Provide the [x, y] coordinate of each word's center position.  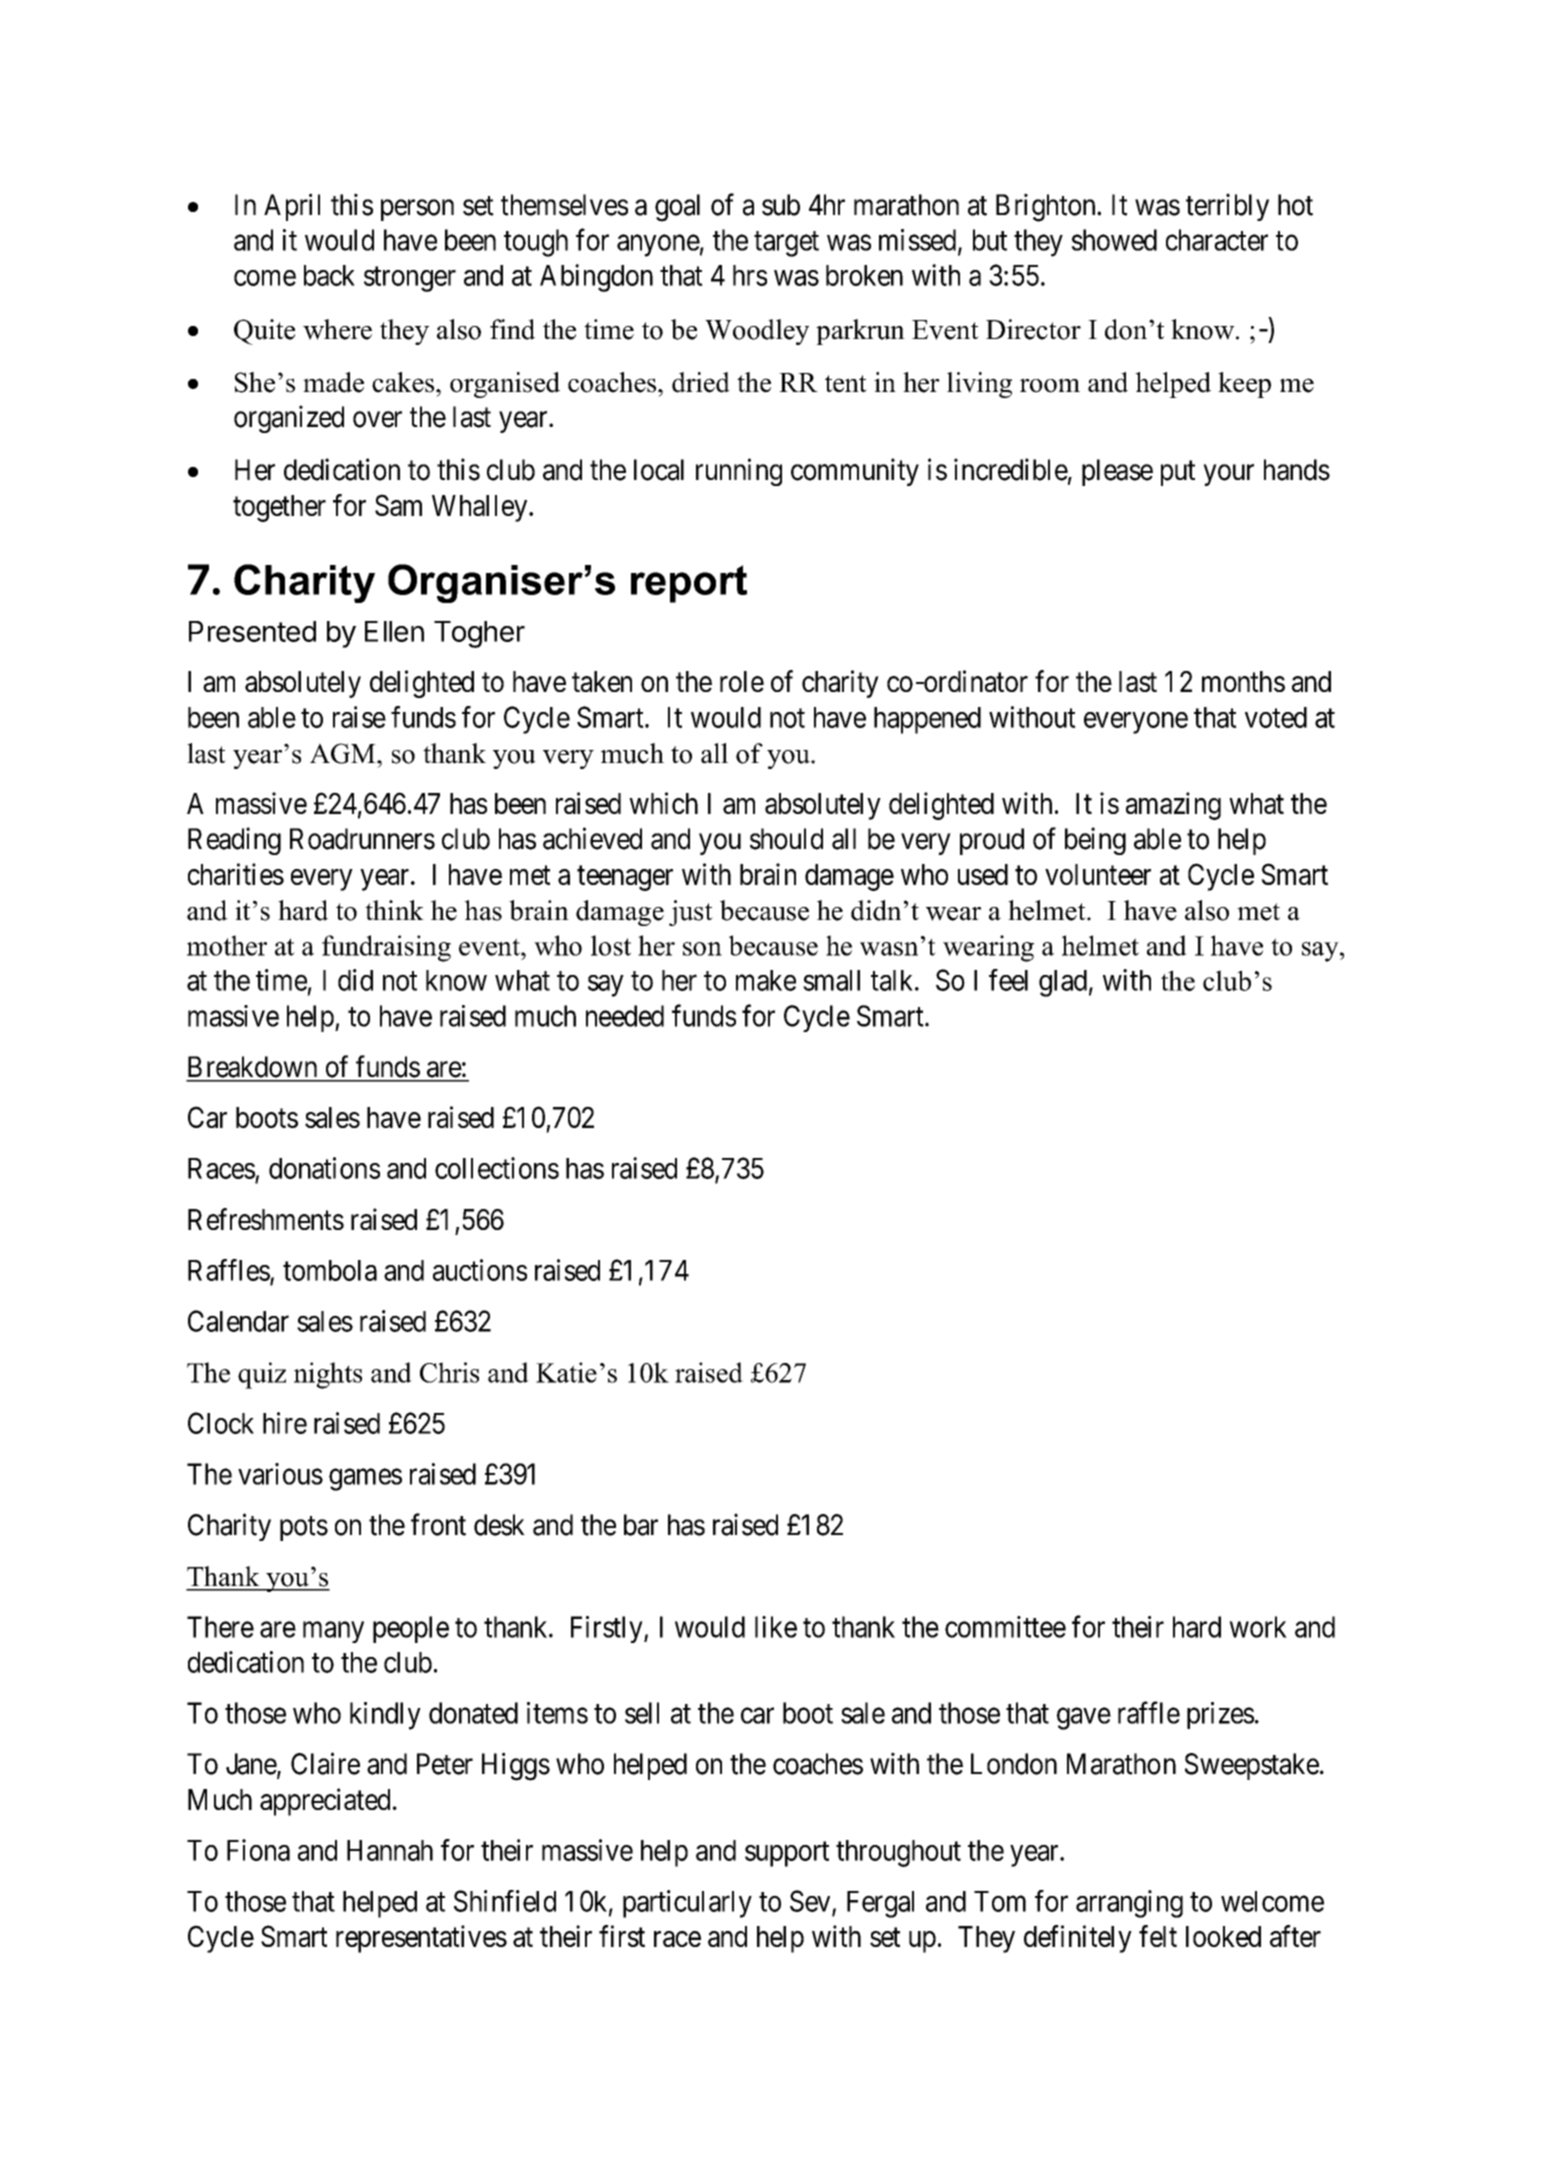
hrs [750, 275]
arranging [1129, 1904]
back [329, 275]
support [787, 1854]
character [1217, 240]
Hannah [390, 1850]
